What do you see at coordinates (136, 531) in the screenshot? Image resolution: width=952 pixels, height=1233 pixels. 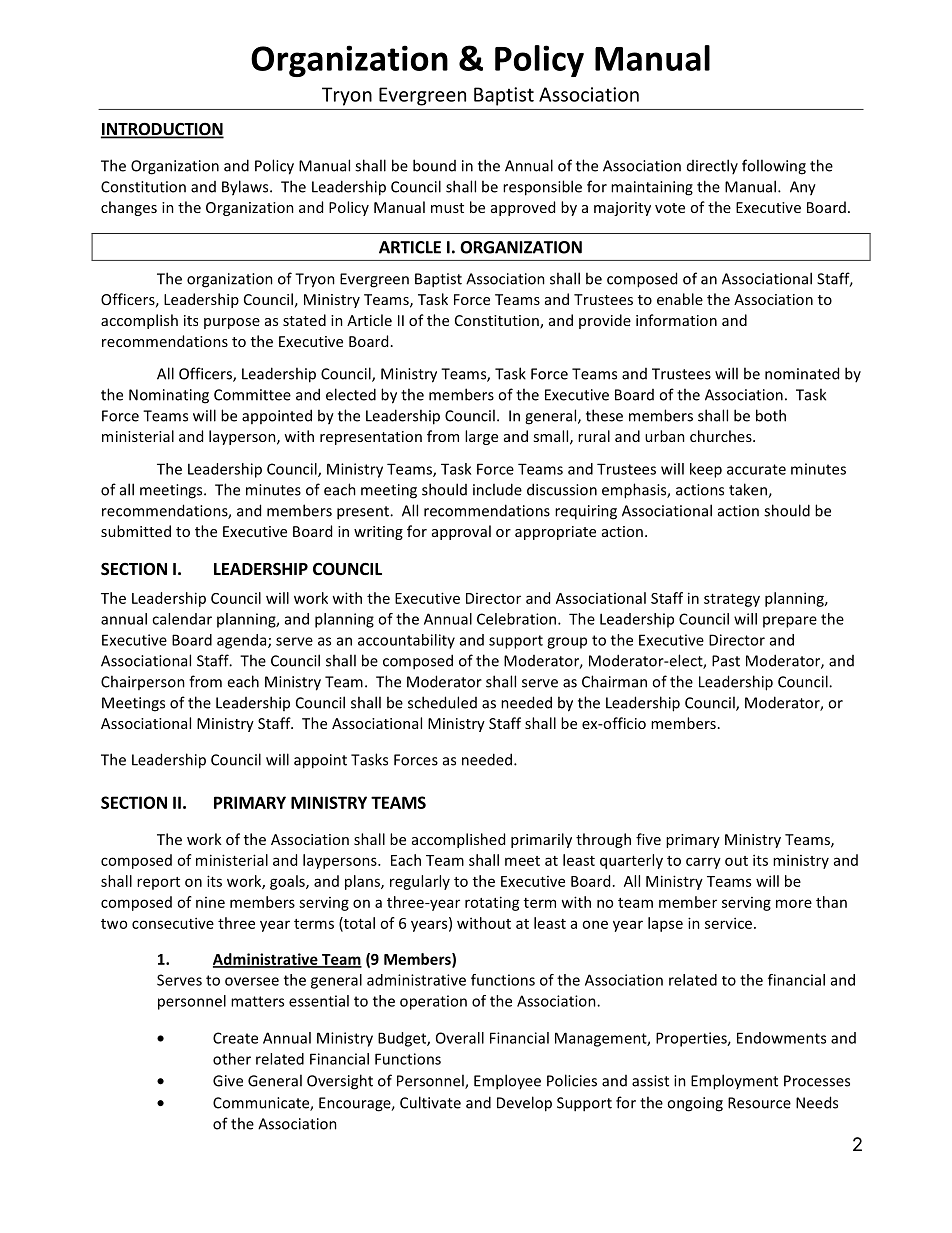 I see `submitted` at bounding box center [136, 531].
